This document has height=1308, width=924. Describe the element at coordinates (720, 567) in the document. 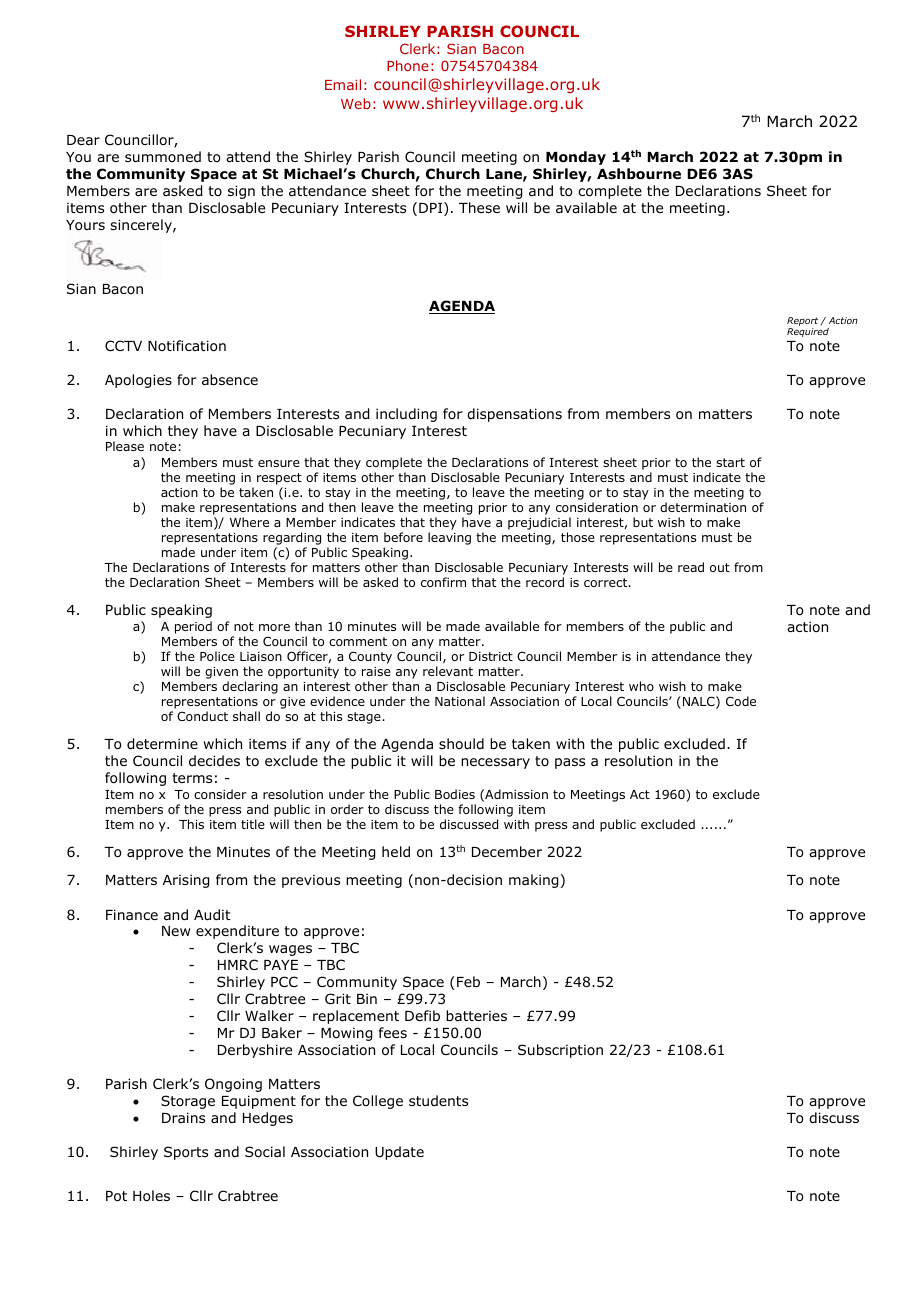

I see `out` at that location.
